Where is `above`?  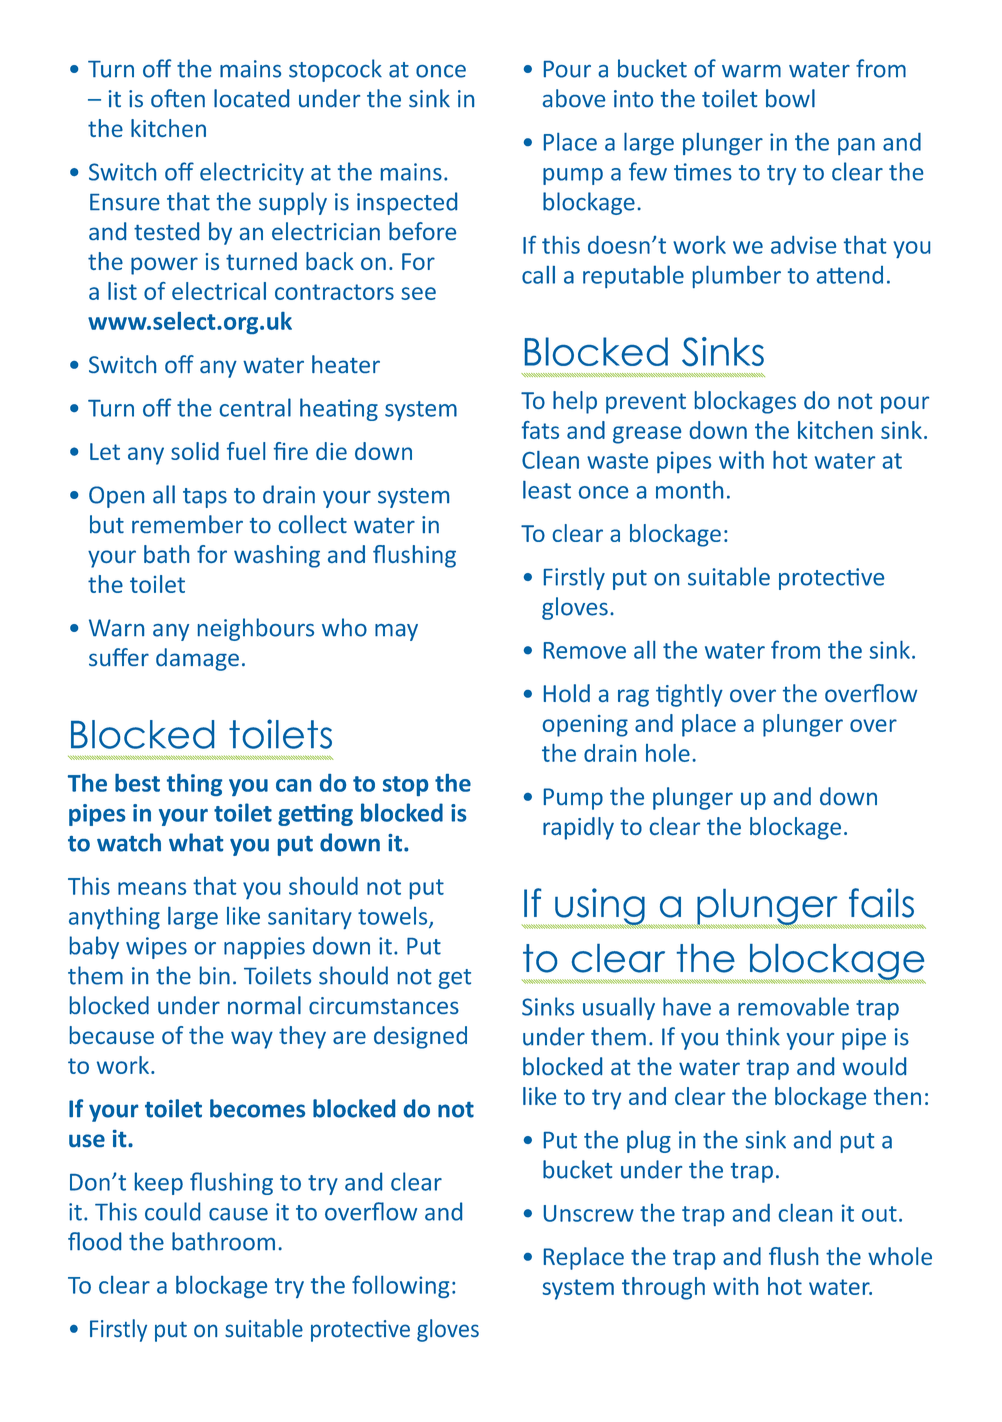 above is located at coordinates (574, 98).
